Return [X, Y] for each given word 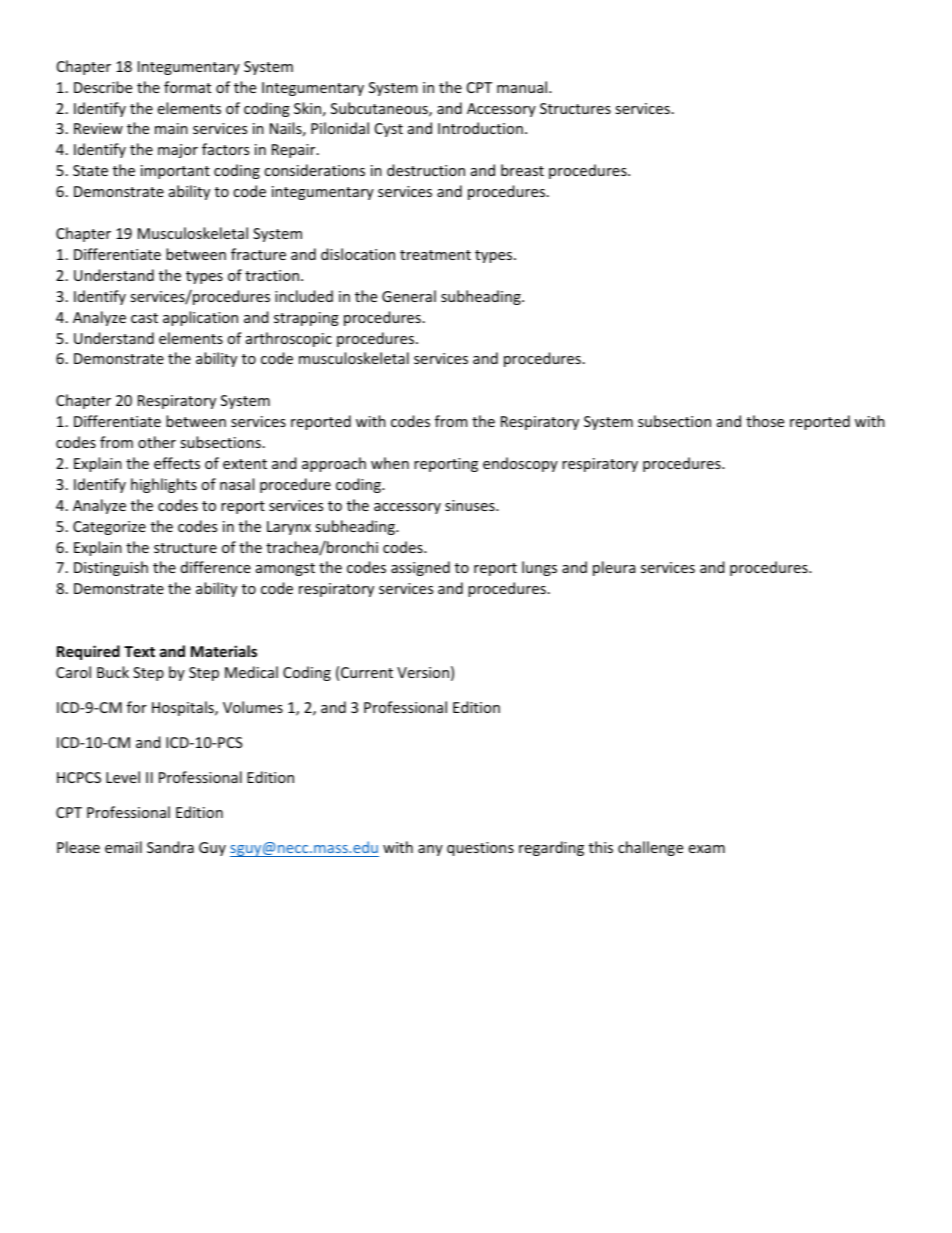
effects [177, 463]
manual [523, 87]
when [390, 463]
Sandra [170, 847]
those [765, 421]
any [430, 850]
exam [707, 849]
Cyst [389, 130]
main [171, 128]
